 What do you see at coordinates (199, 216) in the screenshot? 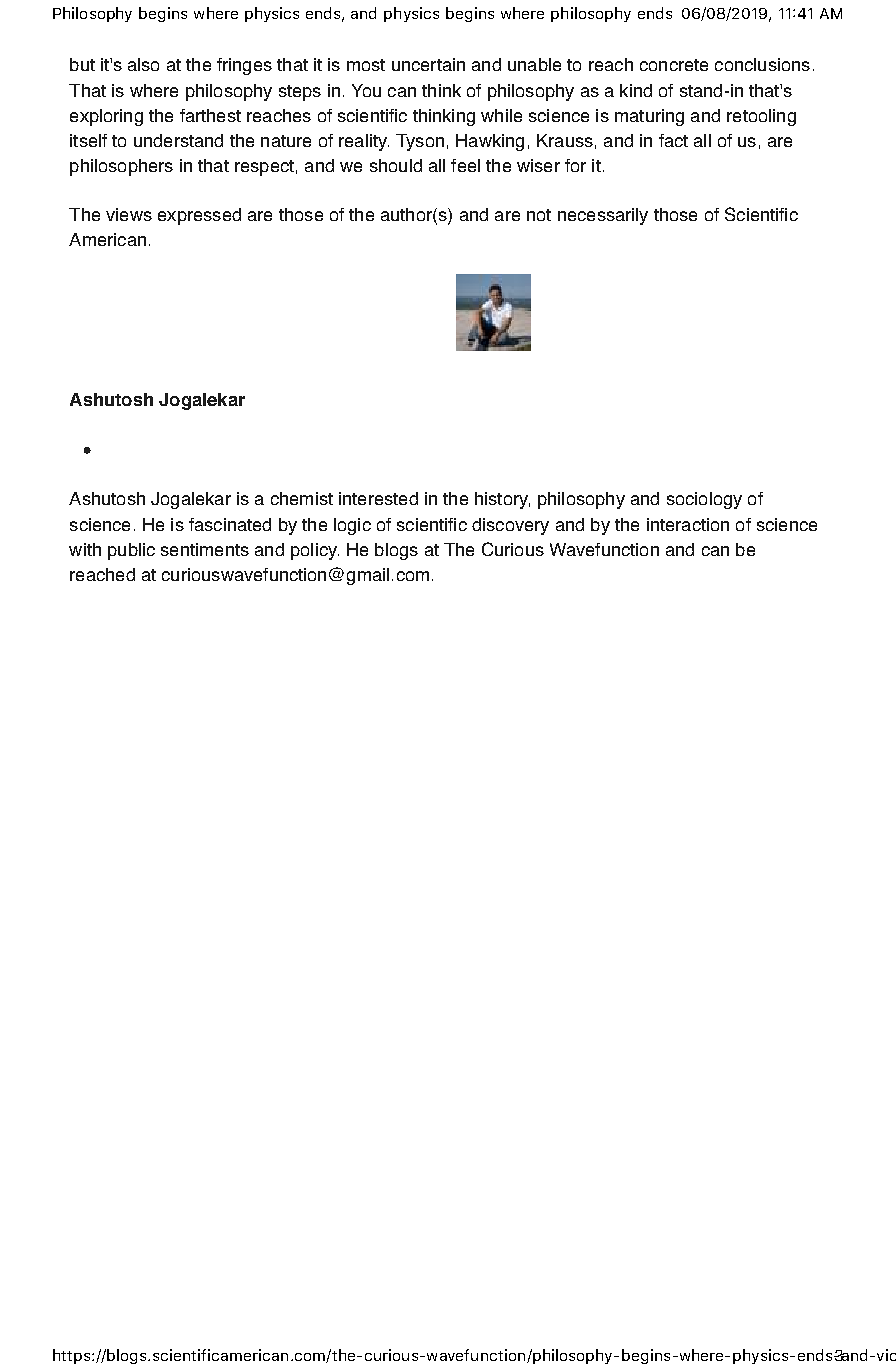
I see `expressed` at bounding box center [199, 216].
